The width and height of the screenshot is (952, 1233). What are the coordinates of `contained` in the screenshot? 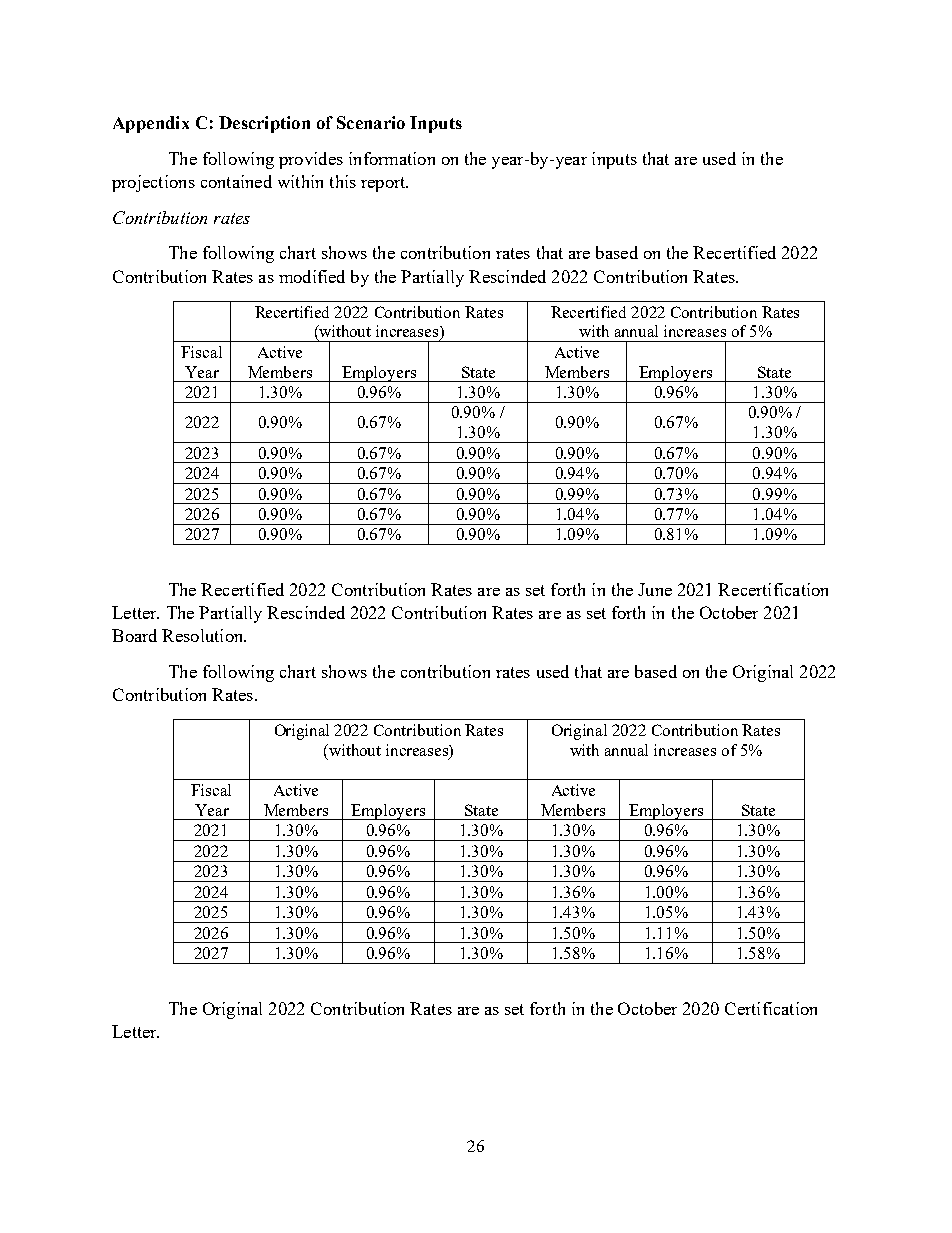 It's located at (236, 181).
